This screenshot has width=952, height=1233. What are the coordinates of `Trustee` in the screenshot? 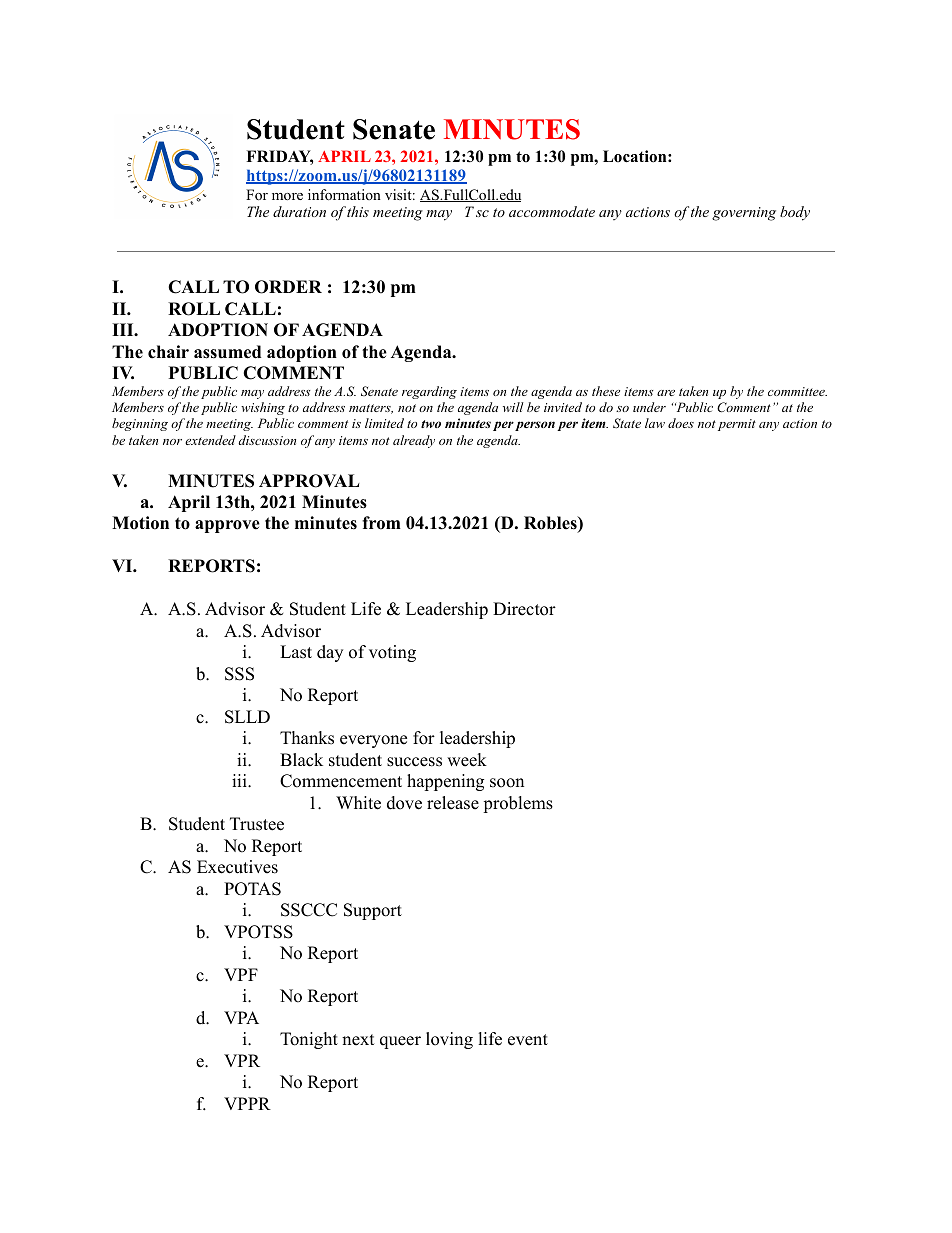 It's located at (257, 824).
